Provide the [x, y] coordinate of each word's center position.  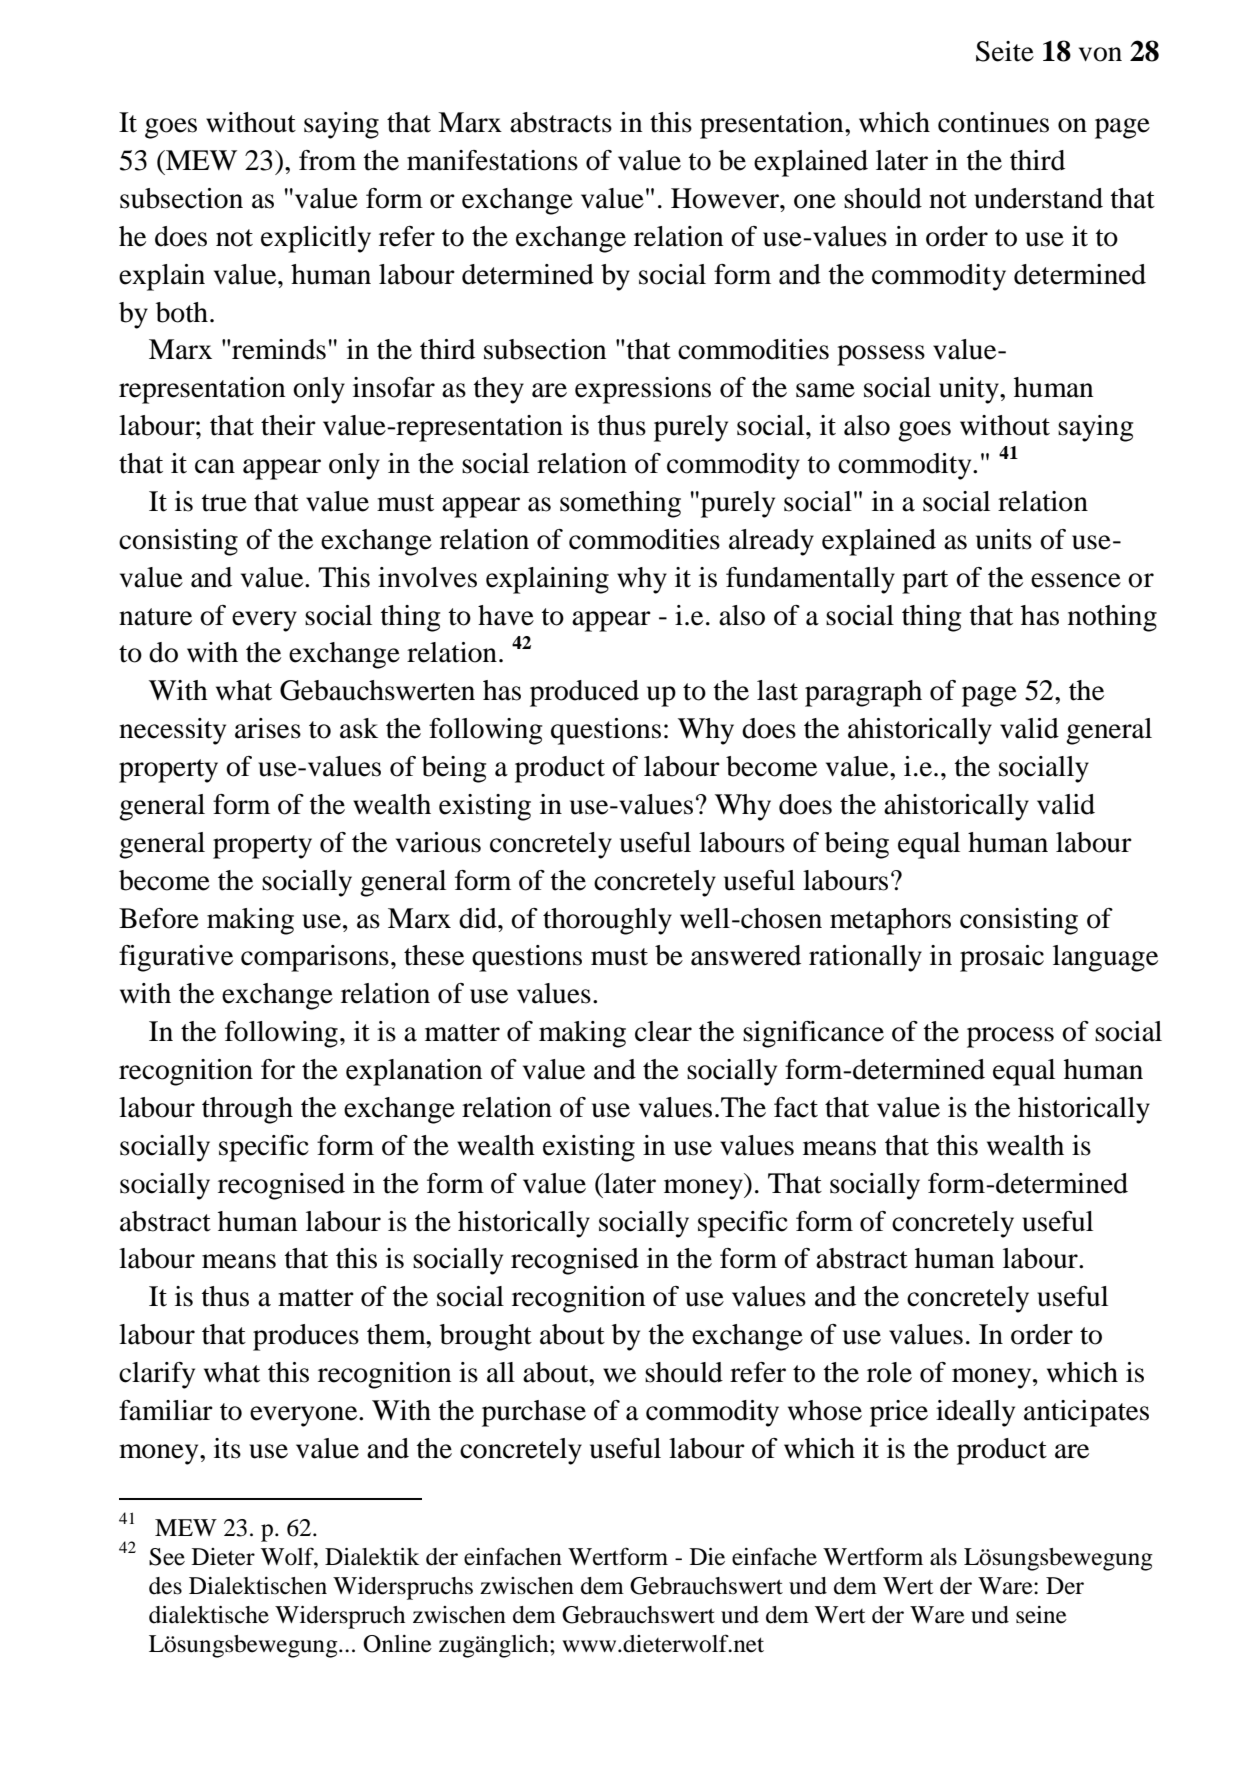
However [726, 198]
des [165, 1586]
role [889, 1372]
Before [159, 918]
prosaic [1002, 958]
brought [486, 1337]
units [1004, 539]
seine [1041, 1615]
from [327, 160]
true [224, 503]
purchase [534, 1413]
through [247, 1110]
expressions [643, 390]
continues [993, 122]
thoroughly [607, 921]
